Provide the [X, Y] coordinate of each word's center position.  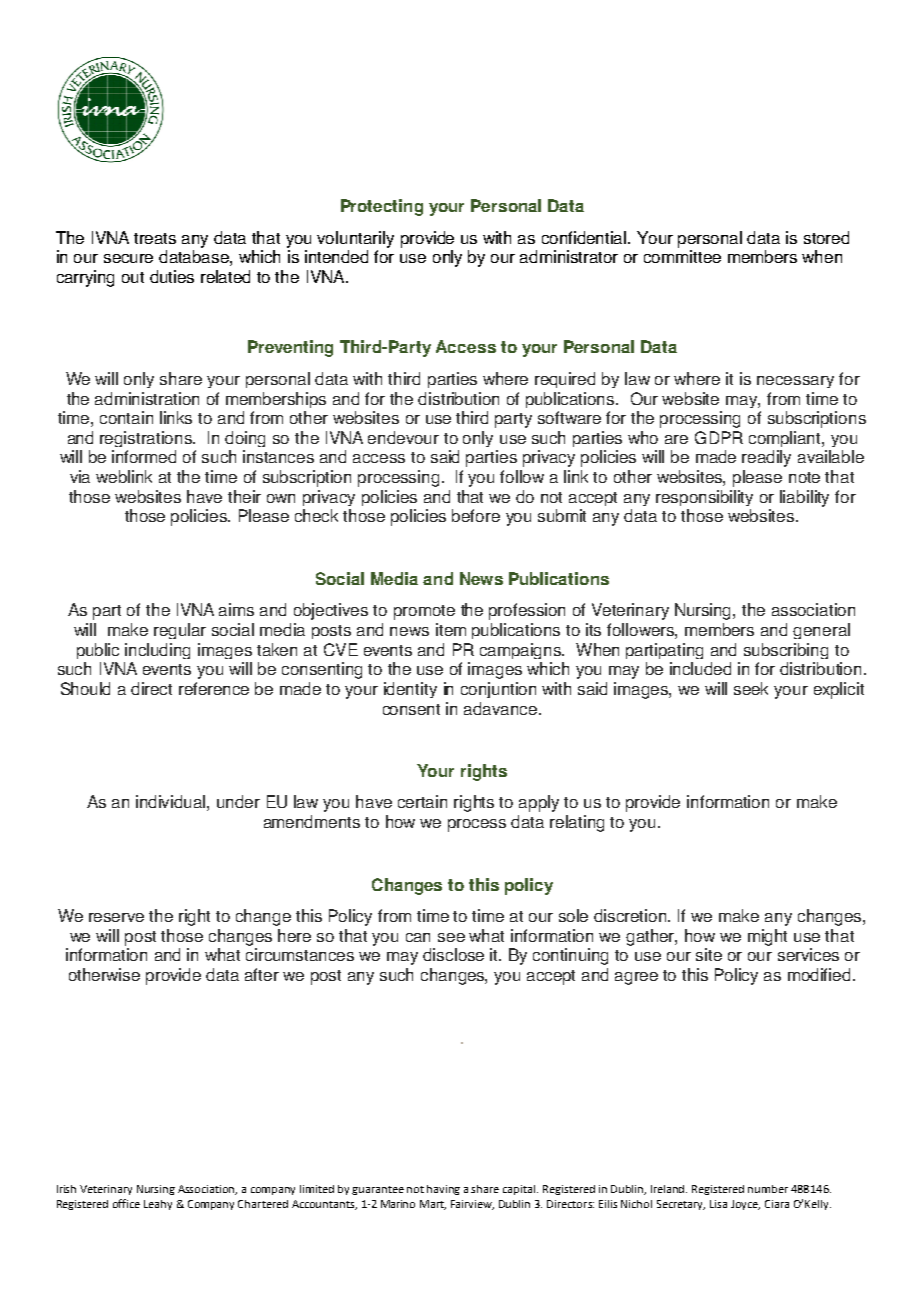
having [443, 1190]
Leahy [158, 1205]
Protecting [382, 207]
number [768, 1189]
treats [155, 238]
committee [682, 256]
